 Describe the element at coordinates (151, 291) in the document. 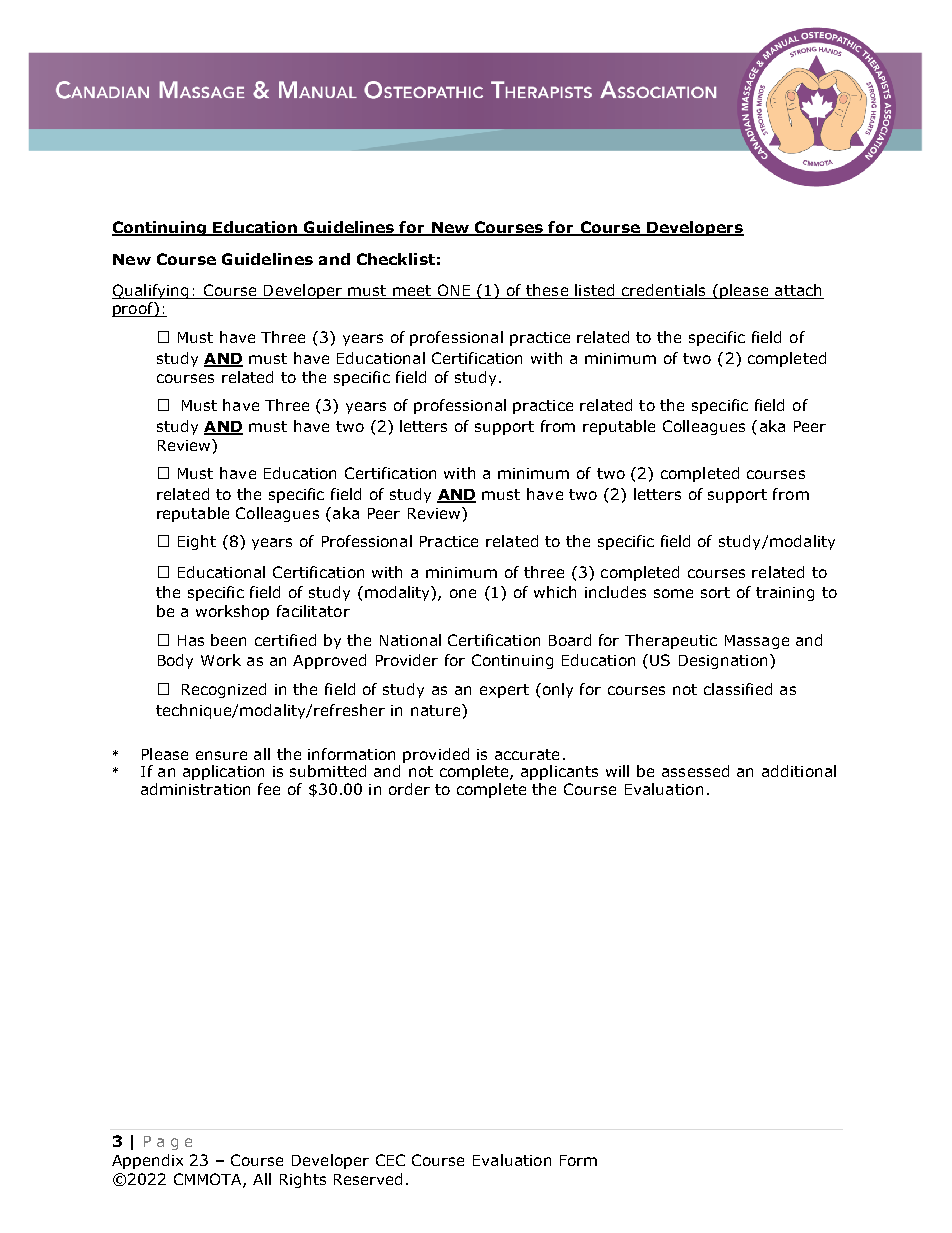

I see `Qualifying` at that location.
